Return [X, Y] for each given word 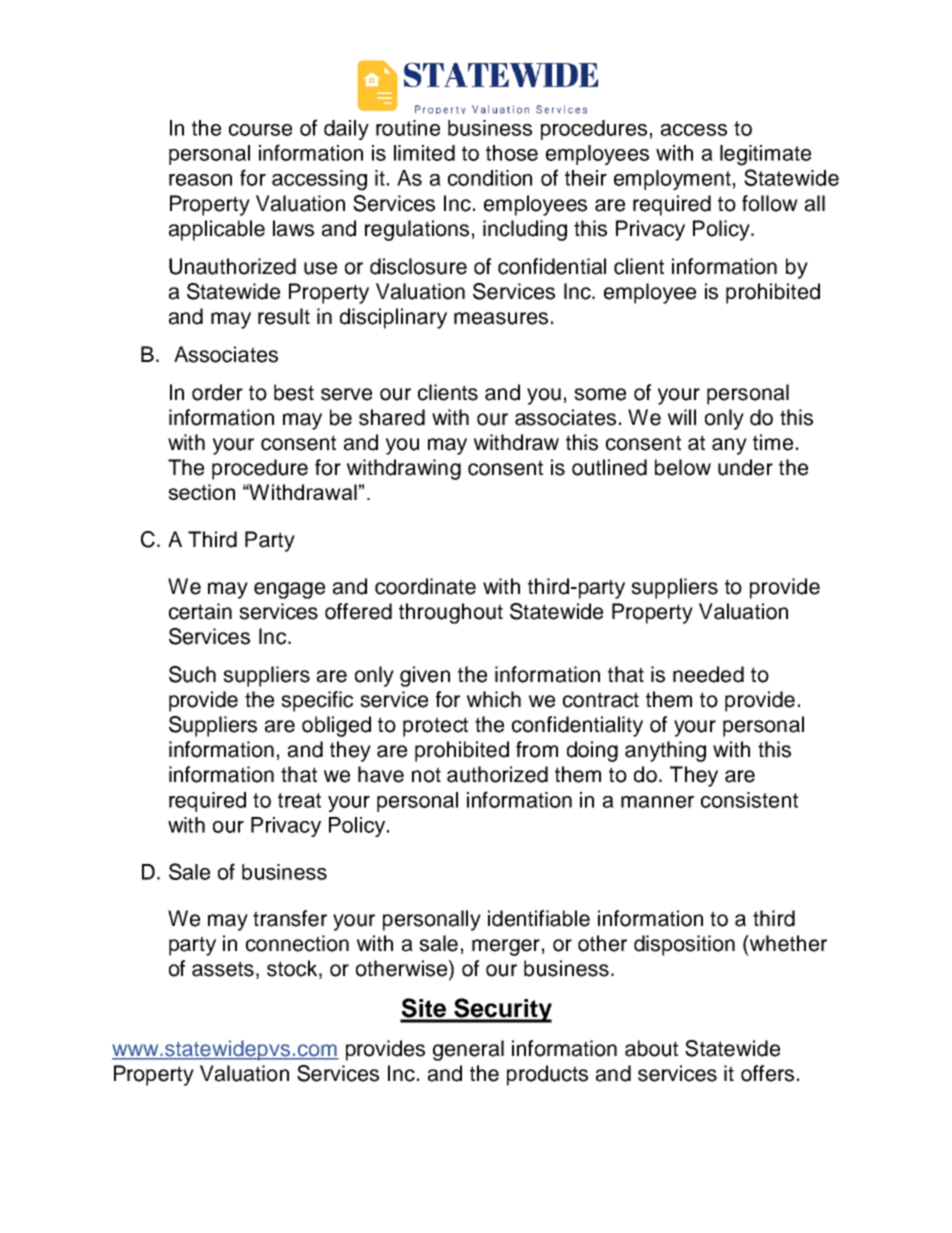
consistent [749, 800]
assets [223, 969]
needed [708, 674]
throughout [451, 613]
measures [501, 318]
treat [299, 800]
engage [289, 590]
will [682, 417]
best [294, 392]
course [260, 130]
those [512, 153]
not [426, 775]
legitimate [765, 155]
